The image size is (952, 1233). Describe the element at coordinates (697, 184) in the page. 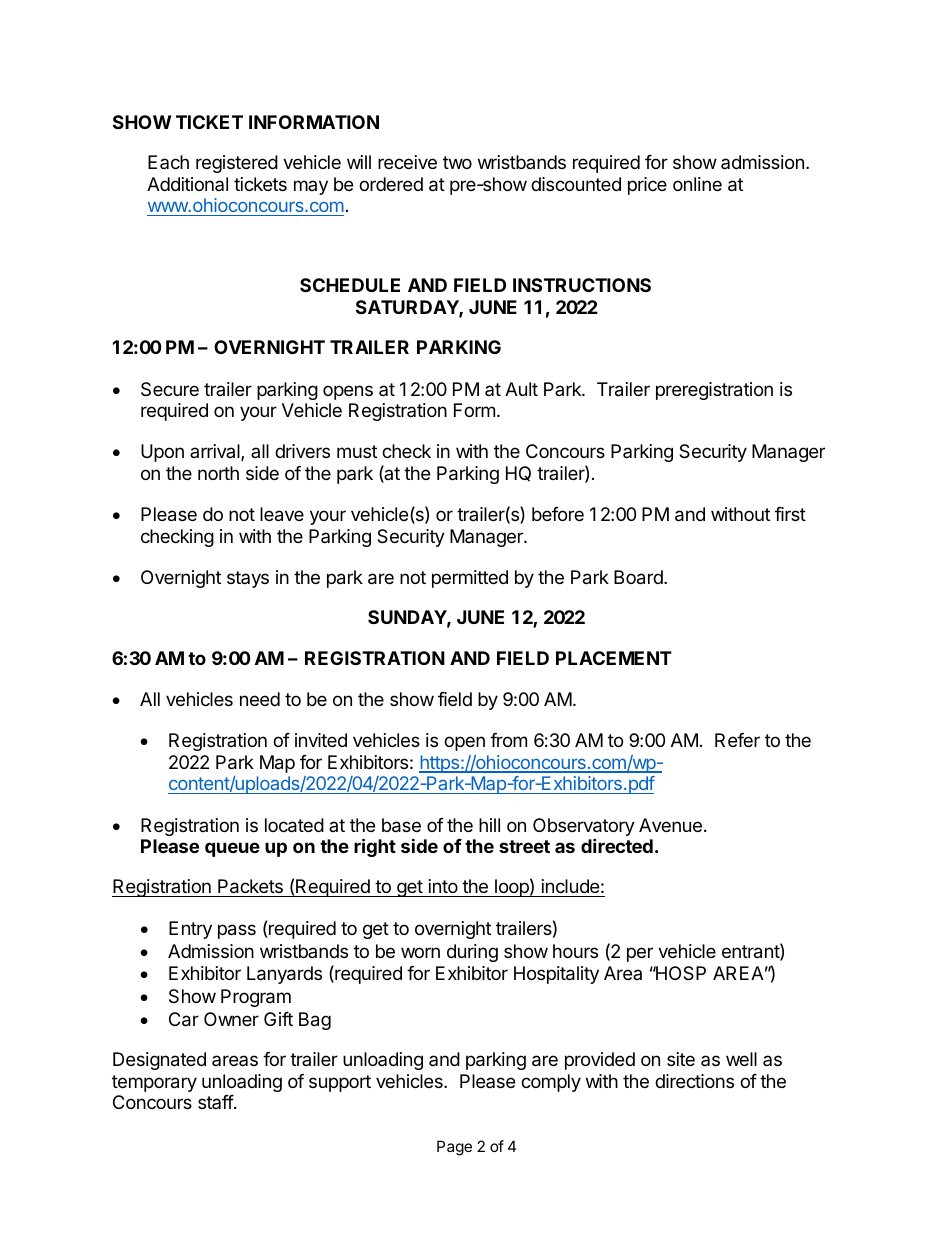

I see `online` at that location.
